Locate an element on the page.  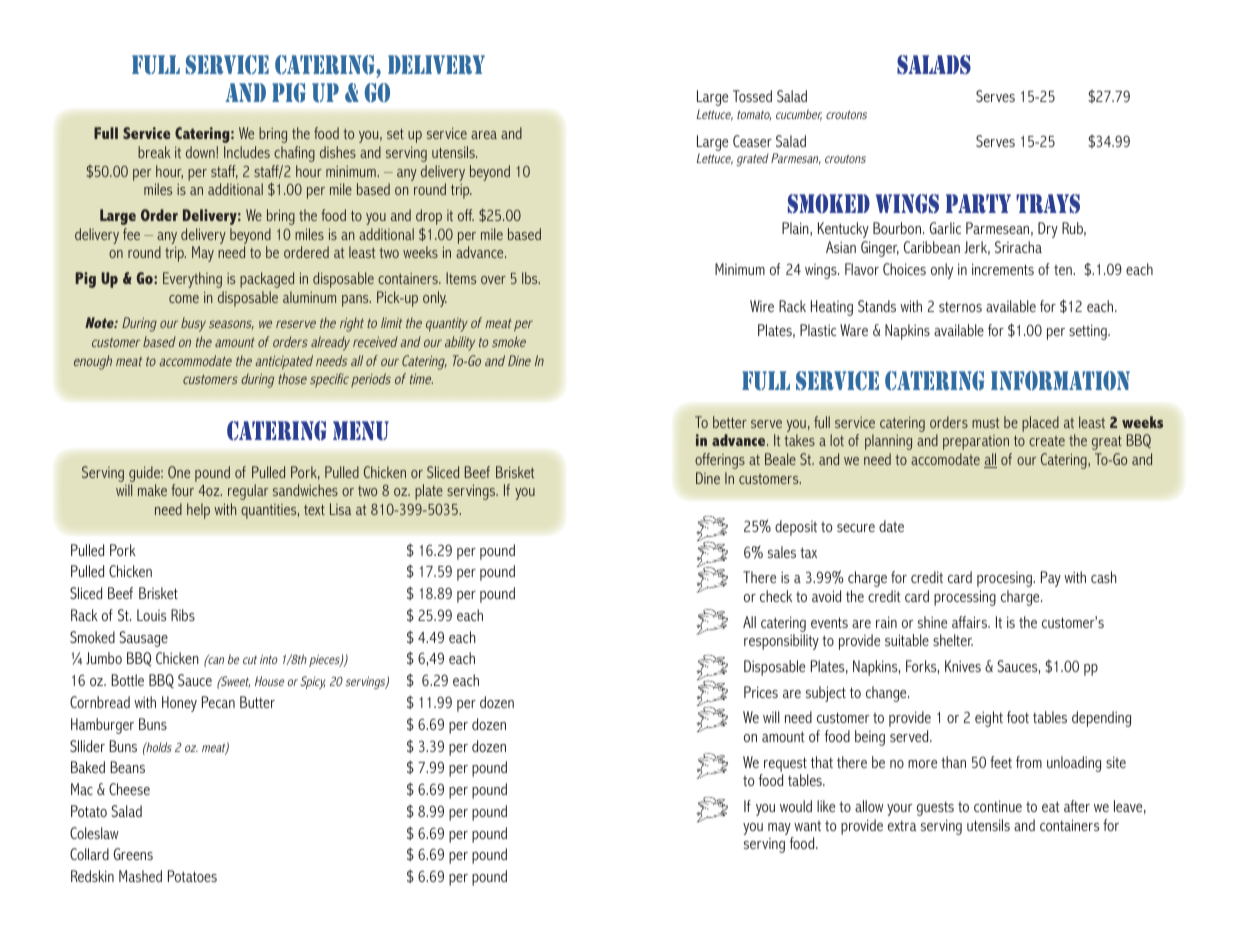
processing is located at coordinates (965, 598).
